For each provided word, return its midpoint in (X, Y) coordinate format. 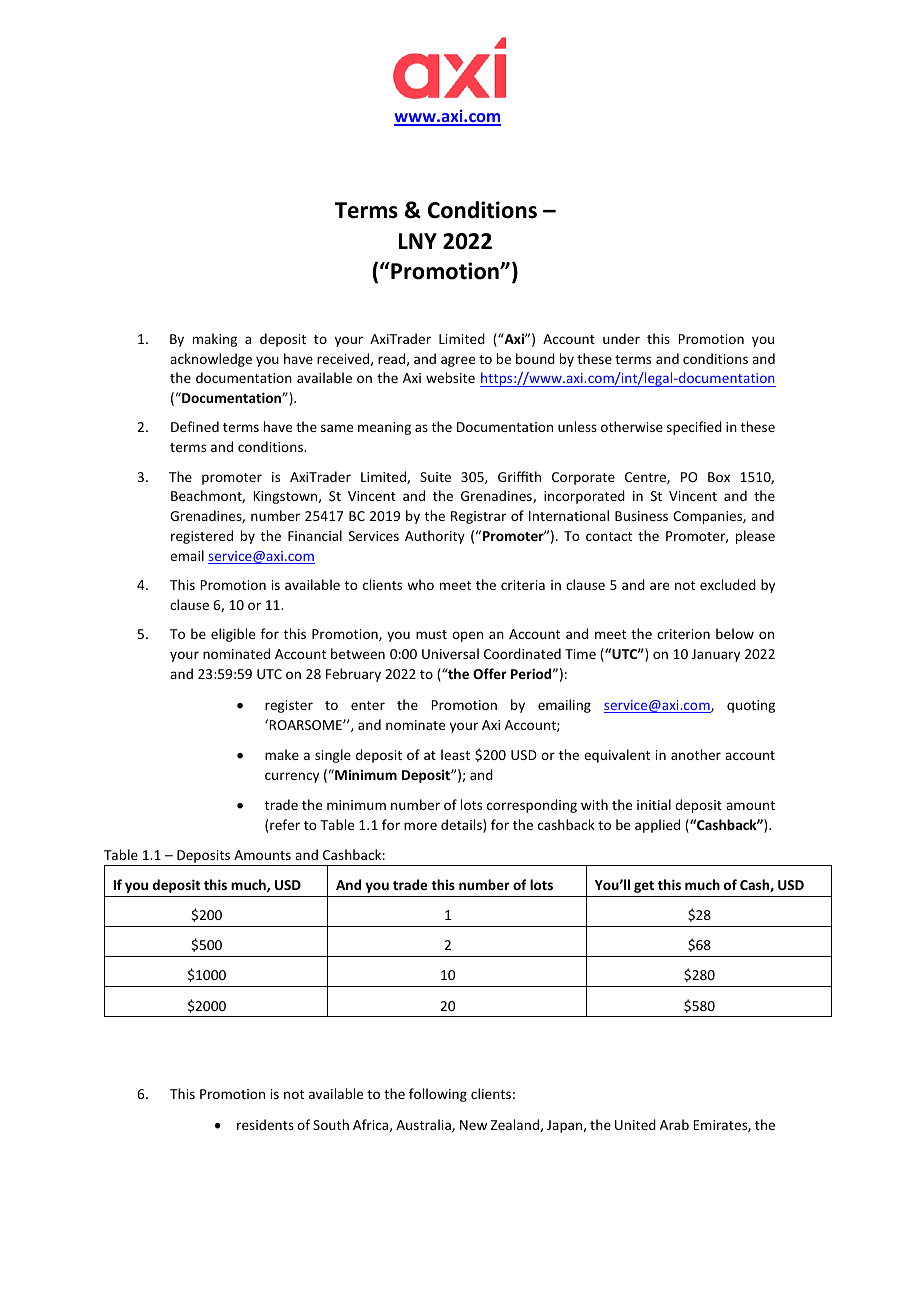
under (621, 338)
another (696, 754)
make (282, 754)
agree (458, 361)
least (455, 754)
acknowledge (211, 360)
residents (265, 1124)
